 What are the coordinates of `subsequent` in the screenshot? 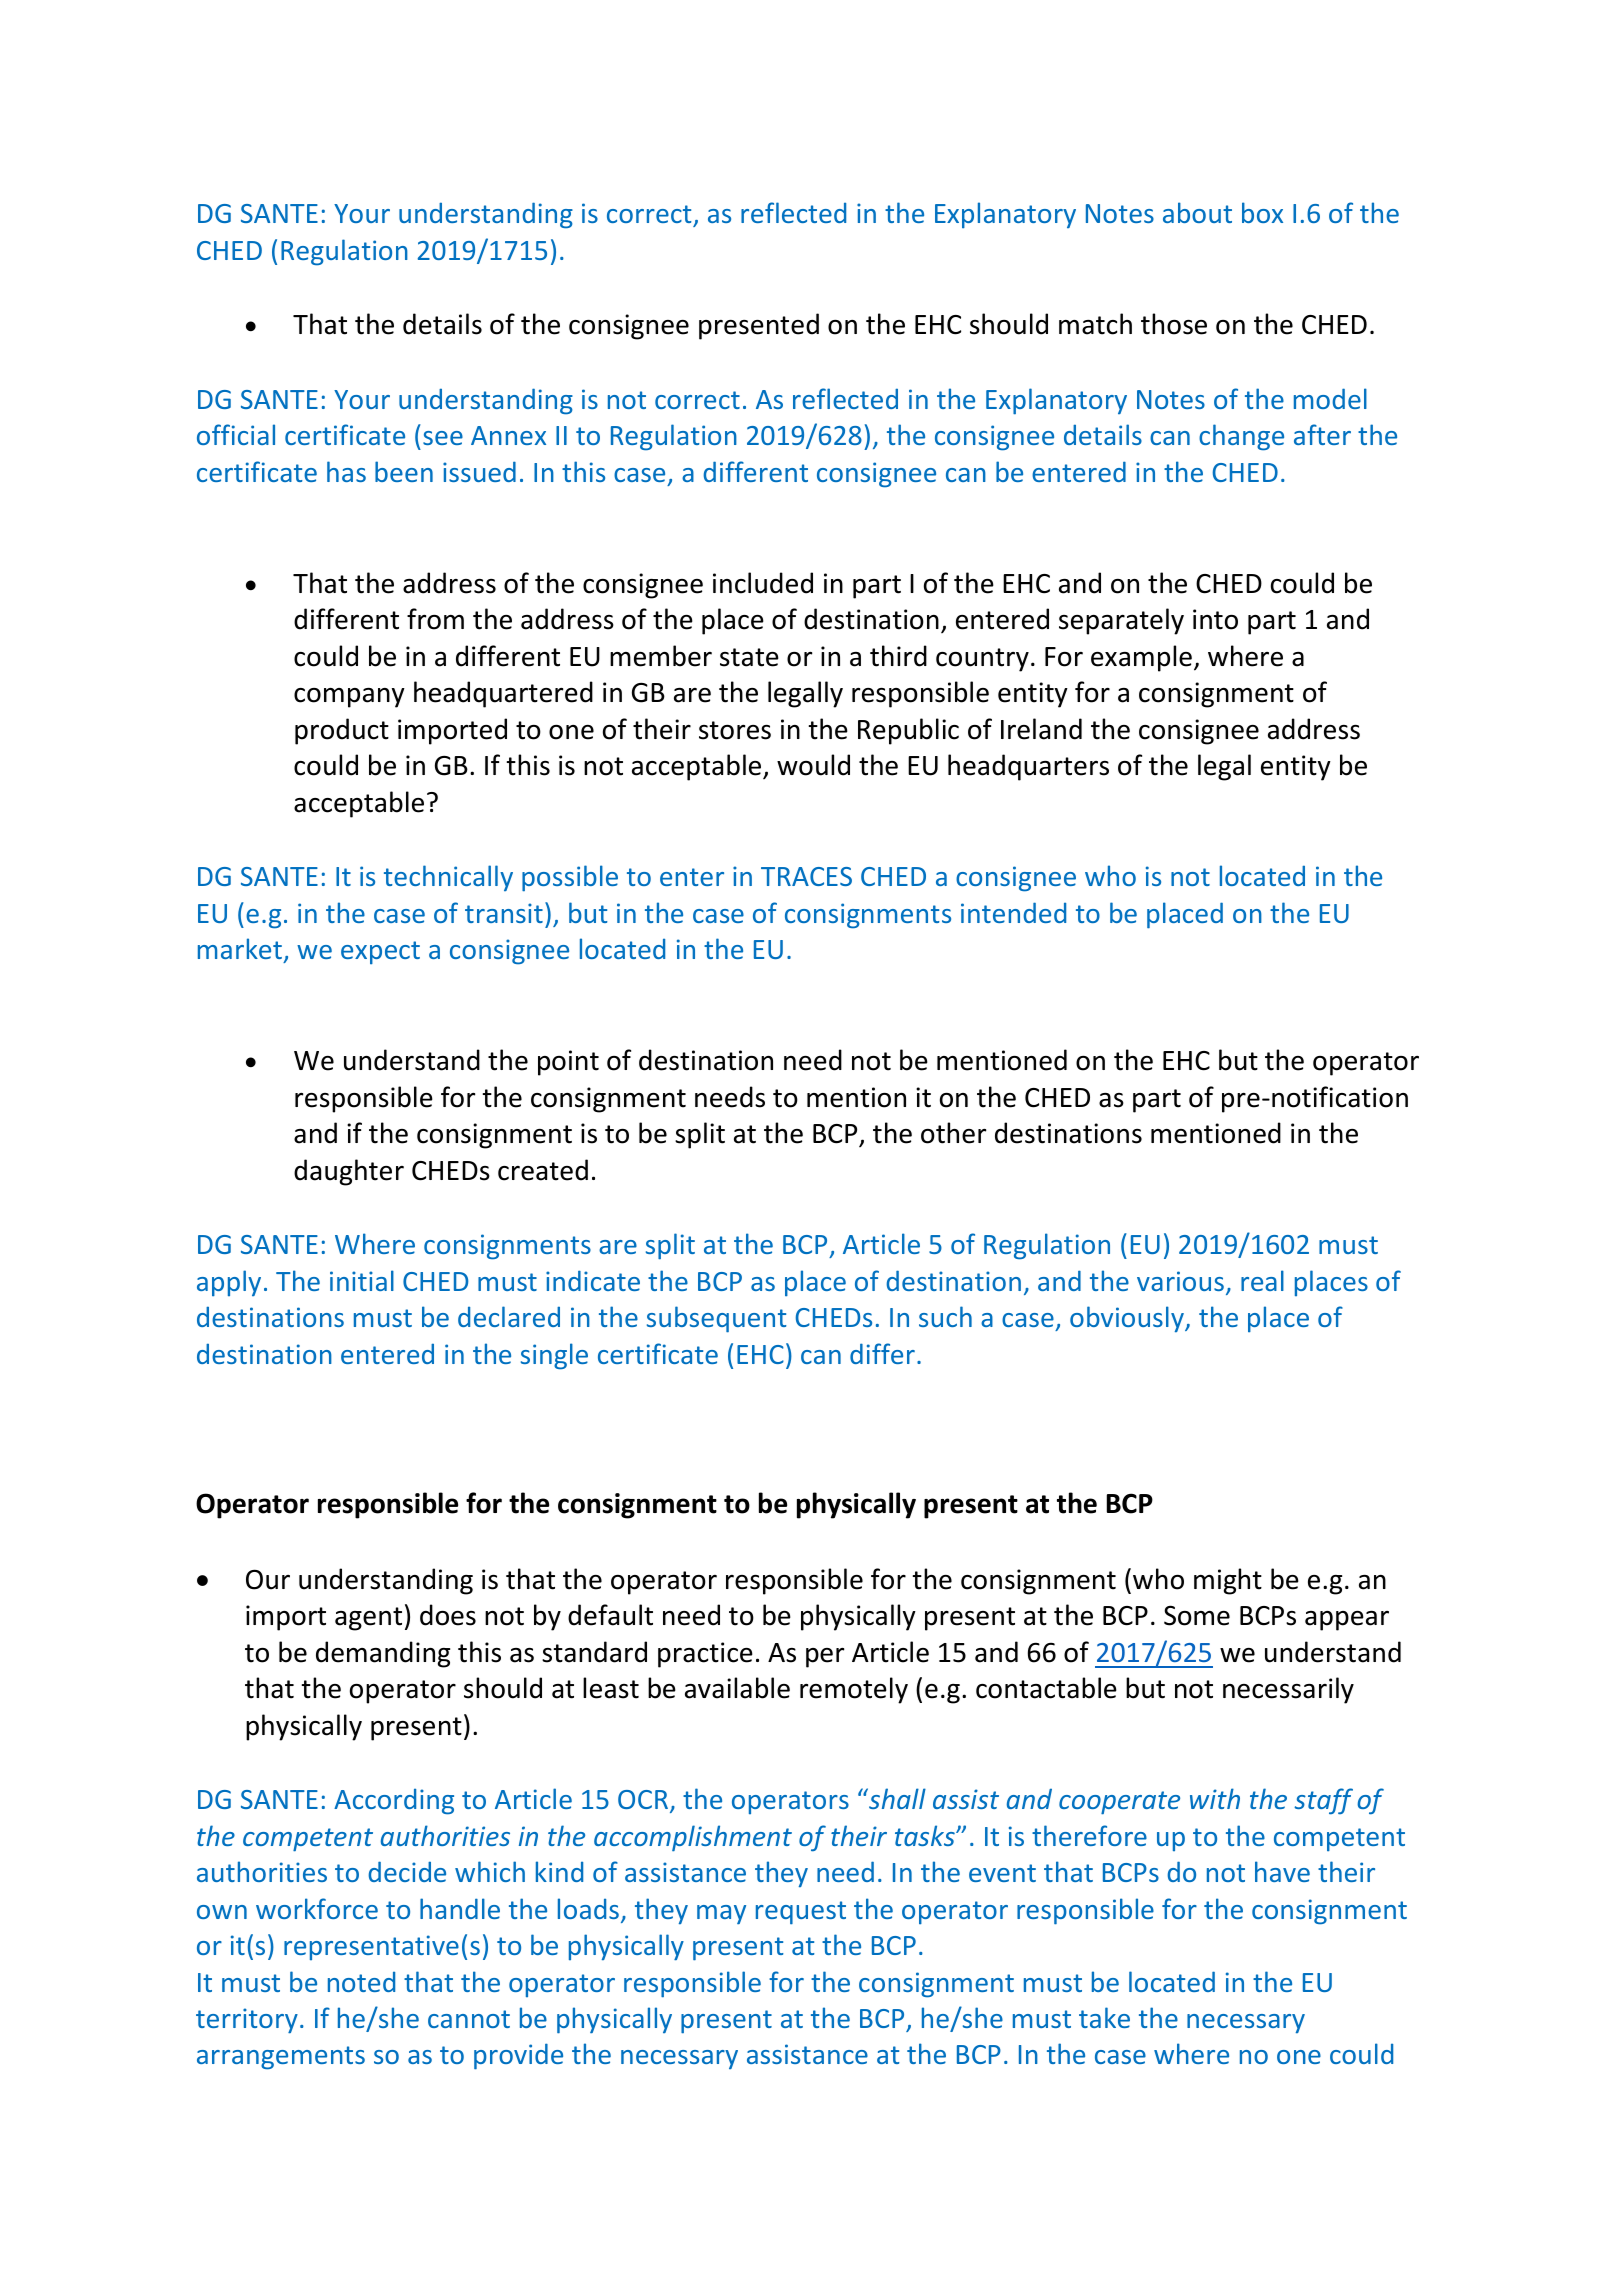 It's located at (717, 1319).
